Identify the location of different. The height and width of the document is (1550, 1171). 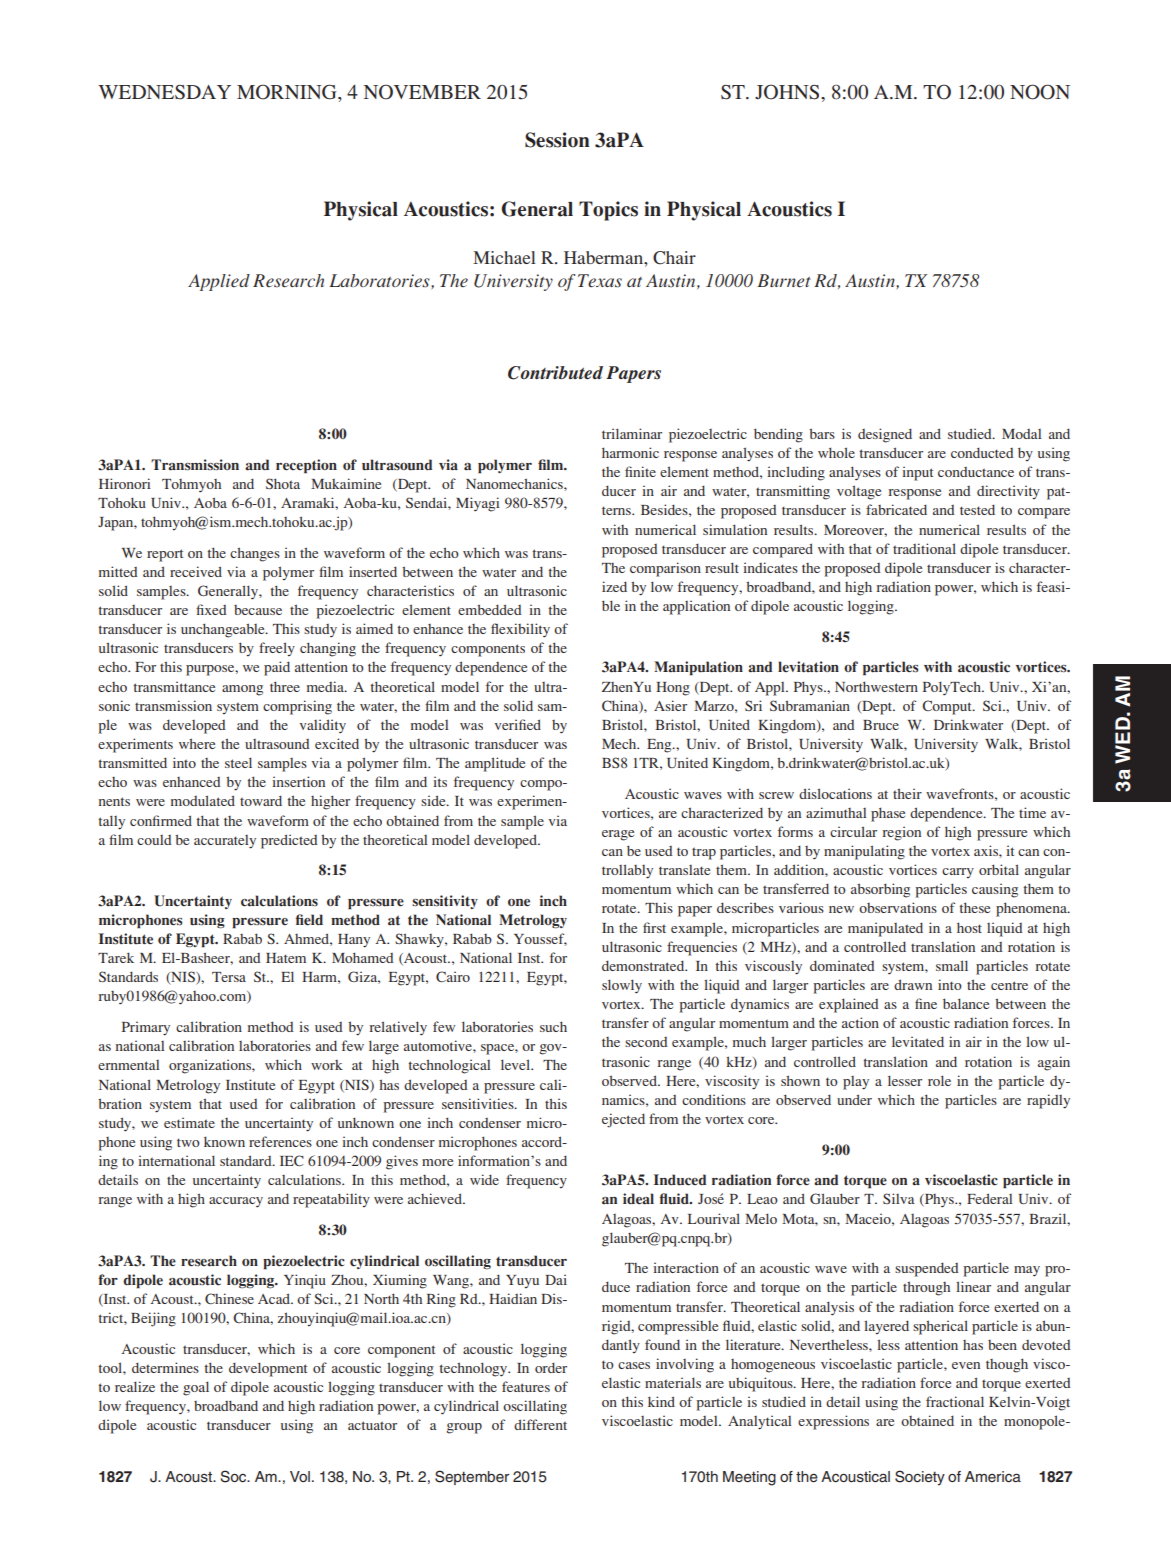
(540, 1424).
